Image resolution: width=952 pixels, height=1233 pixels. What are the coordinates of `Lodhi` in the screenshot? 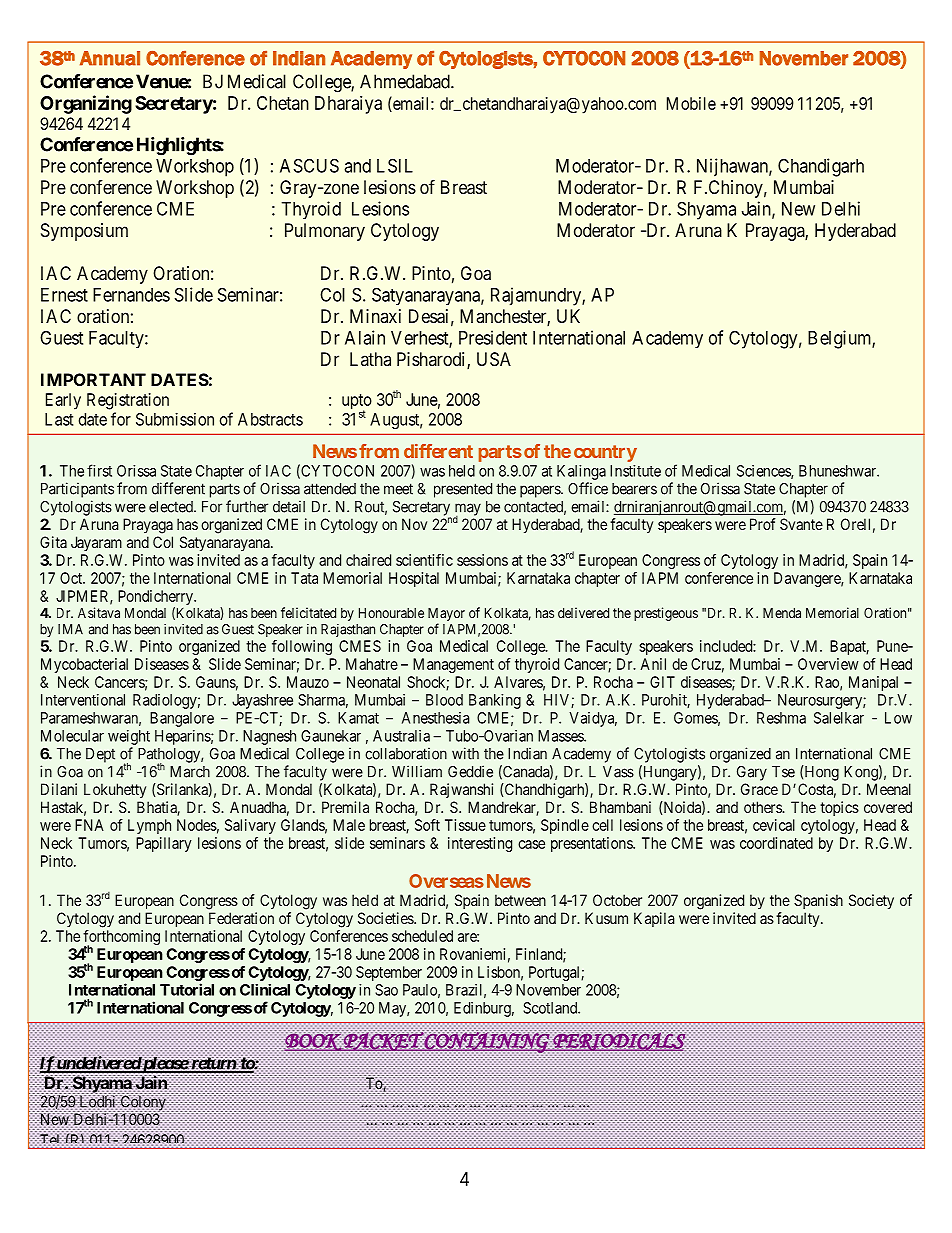 It's located at (97, 1102).
